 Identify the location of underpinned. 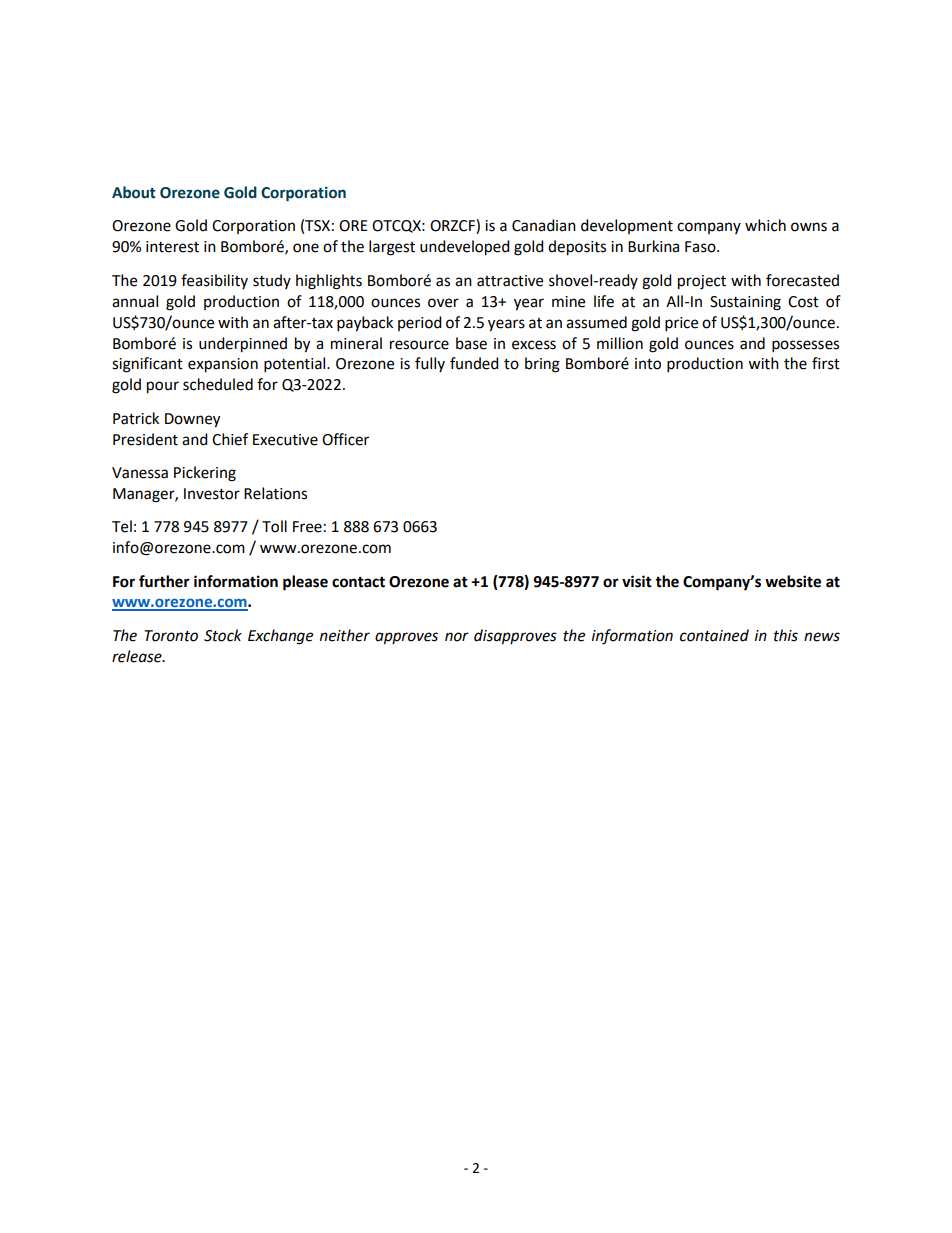
(243, 345).
